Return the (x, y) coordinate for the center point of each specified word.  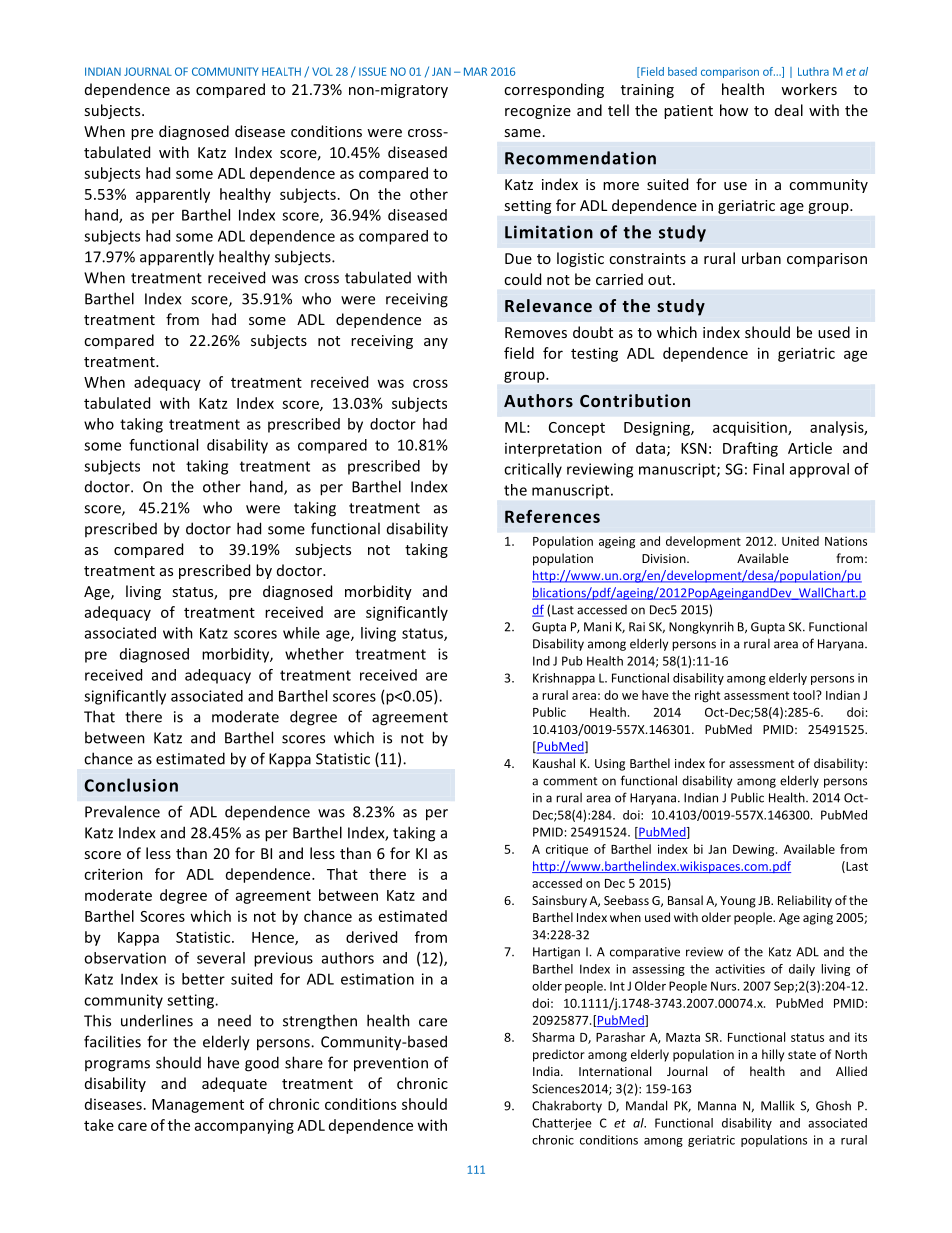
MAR (475, 71)
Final (768, 469)
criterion (113, 874)
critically (533, 470)
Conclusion (131, 785)
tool (805, 695)
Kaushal (554, 763)
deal (789, 110)
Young (738, 902)
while (301, 633)
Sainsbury (559, 901)
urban (761, 258)
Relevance (548, 305)
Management (198, 1106)
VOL (322, 71)
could (522, 279)
